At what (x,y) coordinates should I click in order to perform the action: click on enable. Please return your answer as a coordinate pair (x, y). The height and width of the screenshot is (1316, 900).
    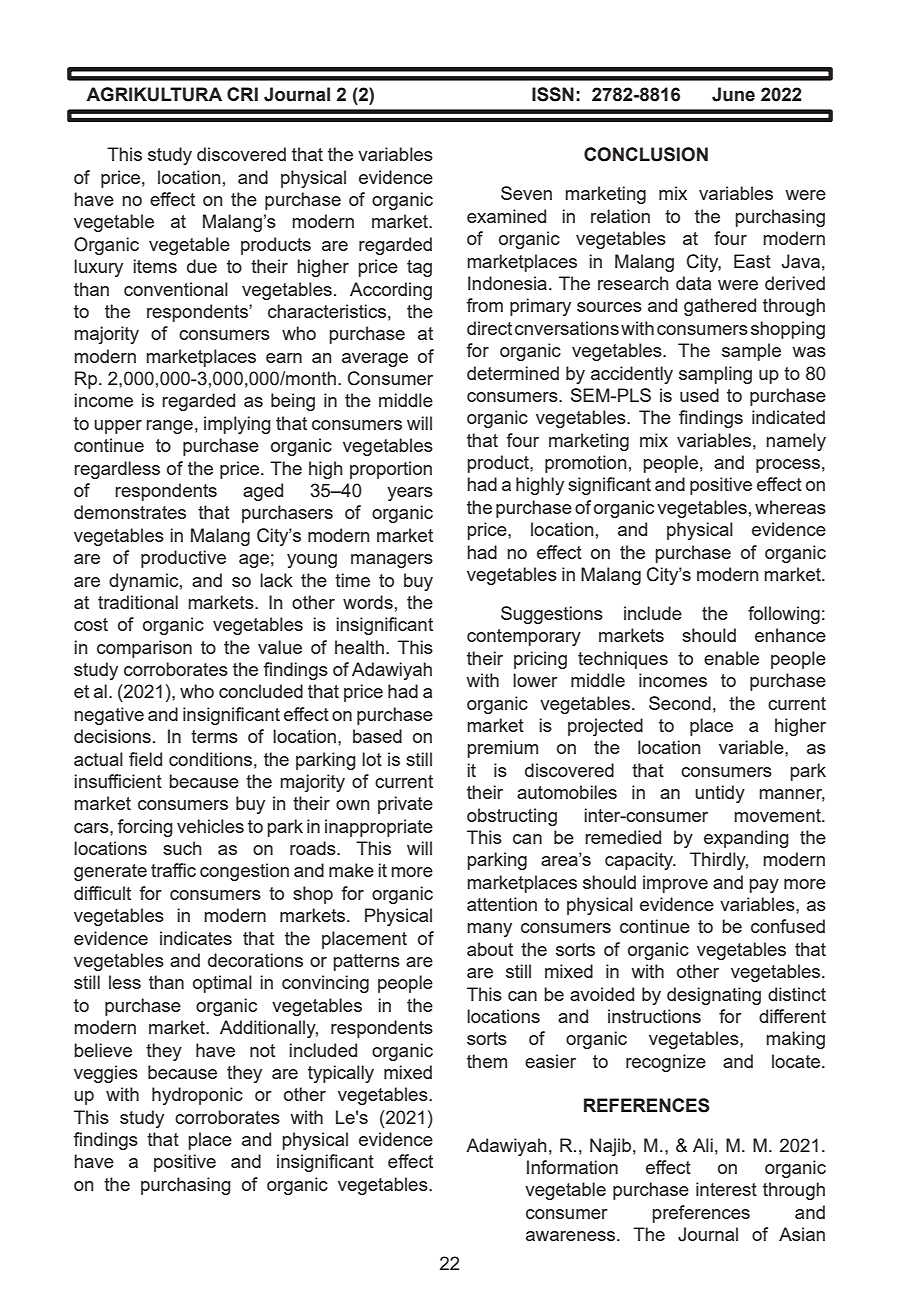
    Looking at the image, I should click on (731, 658).
